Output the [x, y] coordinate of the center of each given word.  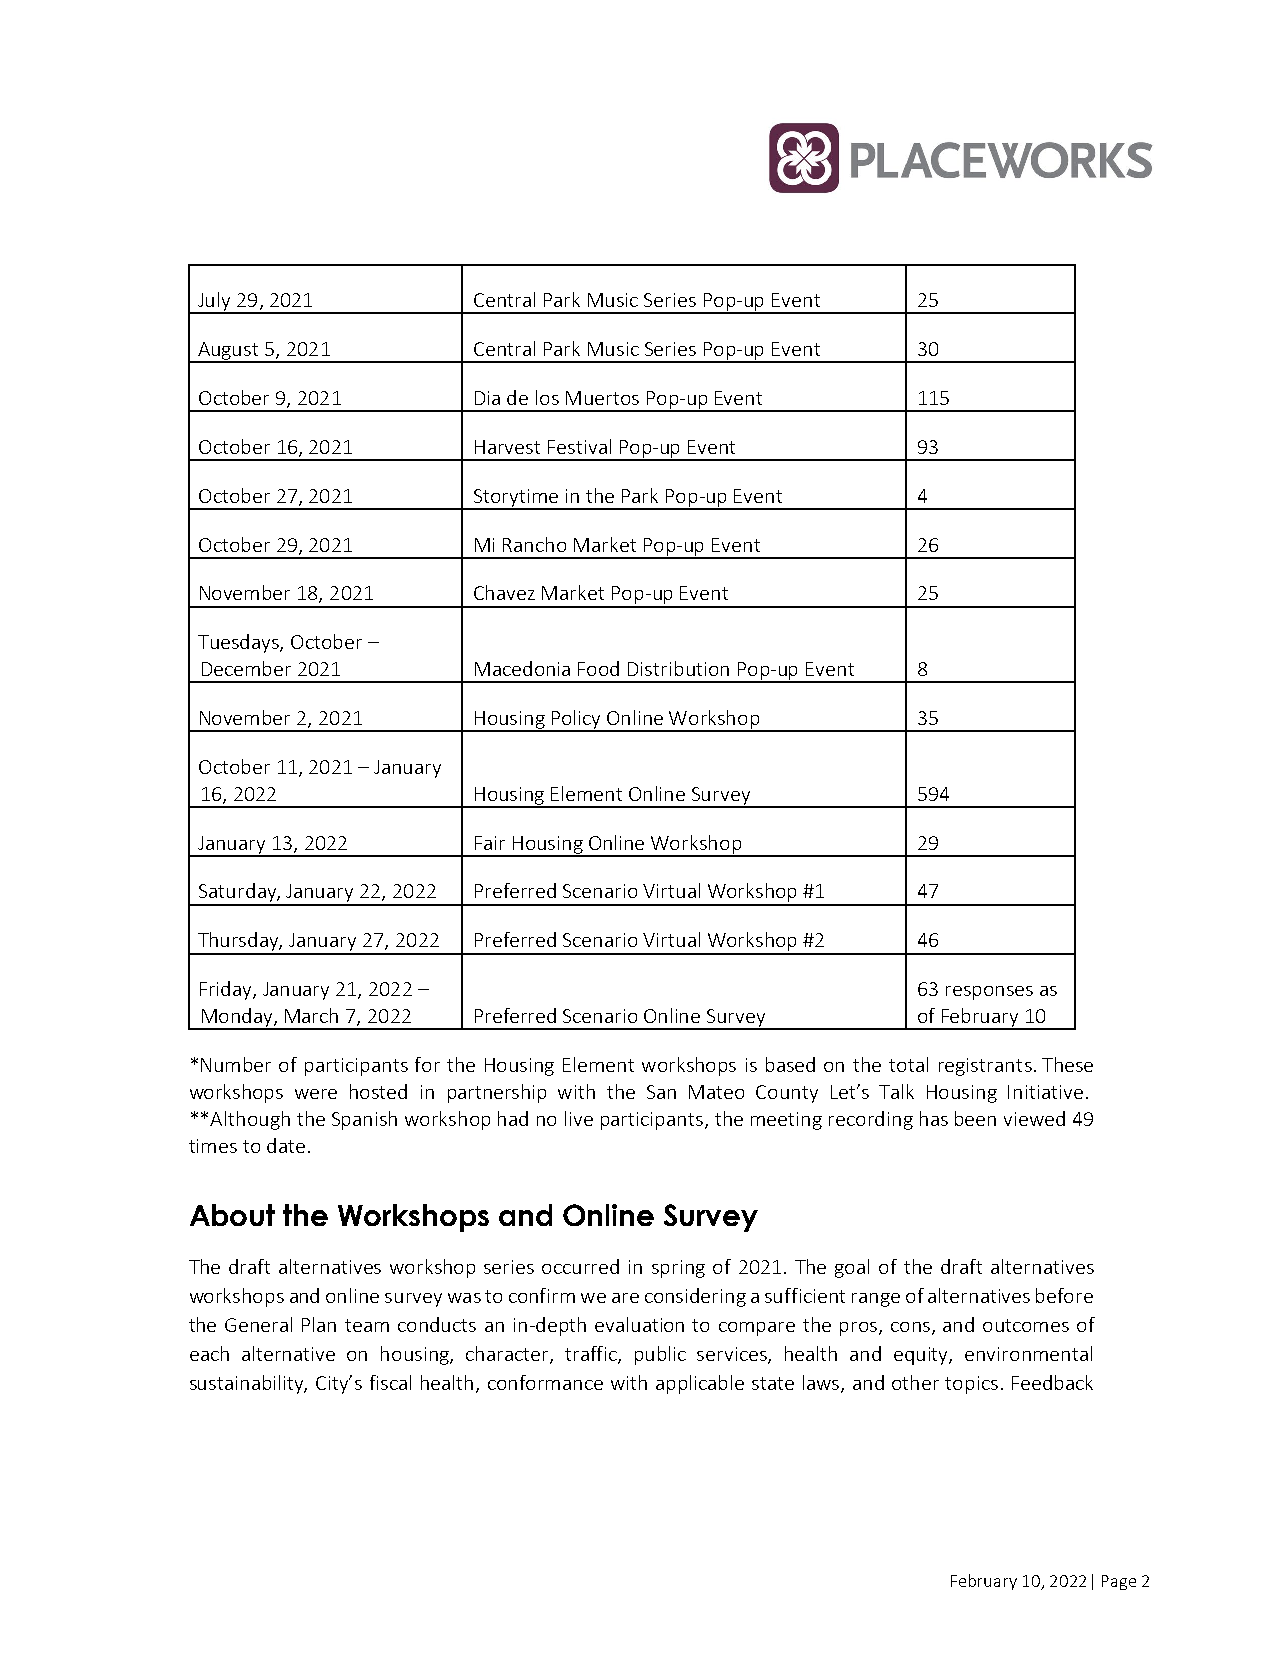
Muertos [602, 398]
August [229, 352]
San [661, 1092]
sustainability [248, 1384]
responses [989, 993]
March [311, 1015]
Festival [579, 446]
